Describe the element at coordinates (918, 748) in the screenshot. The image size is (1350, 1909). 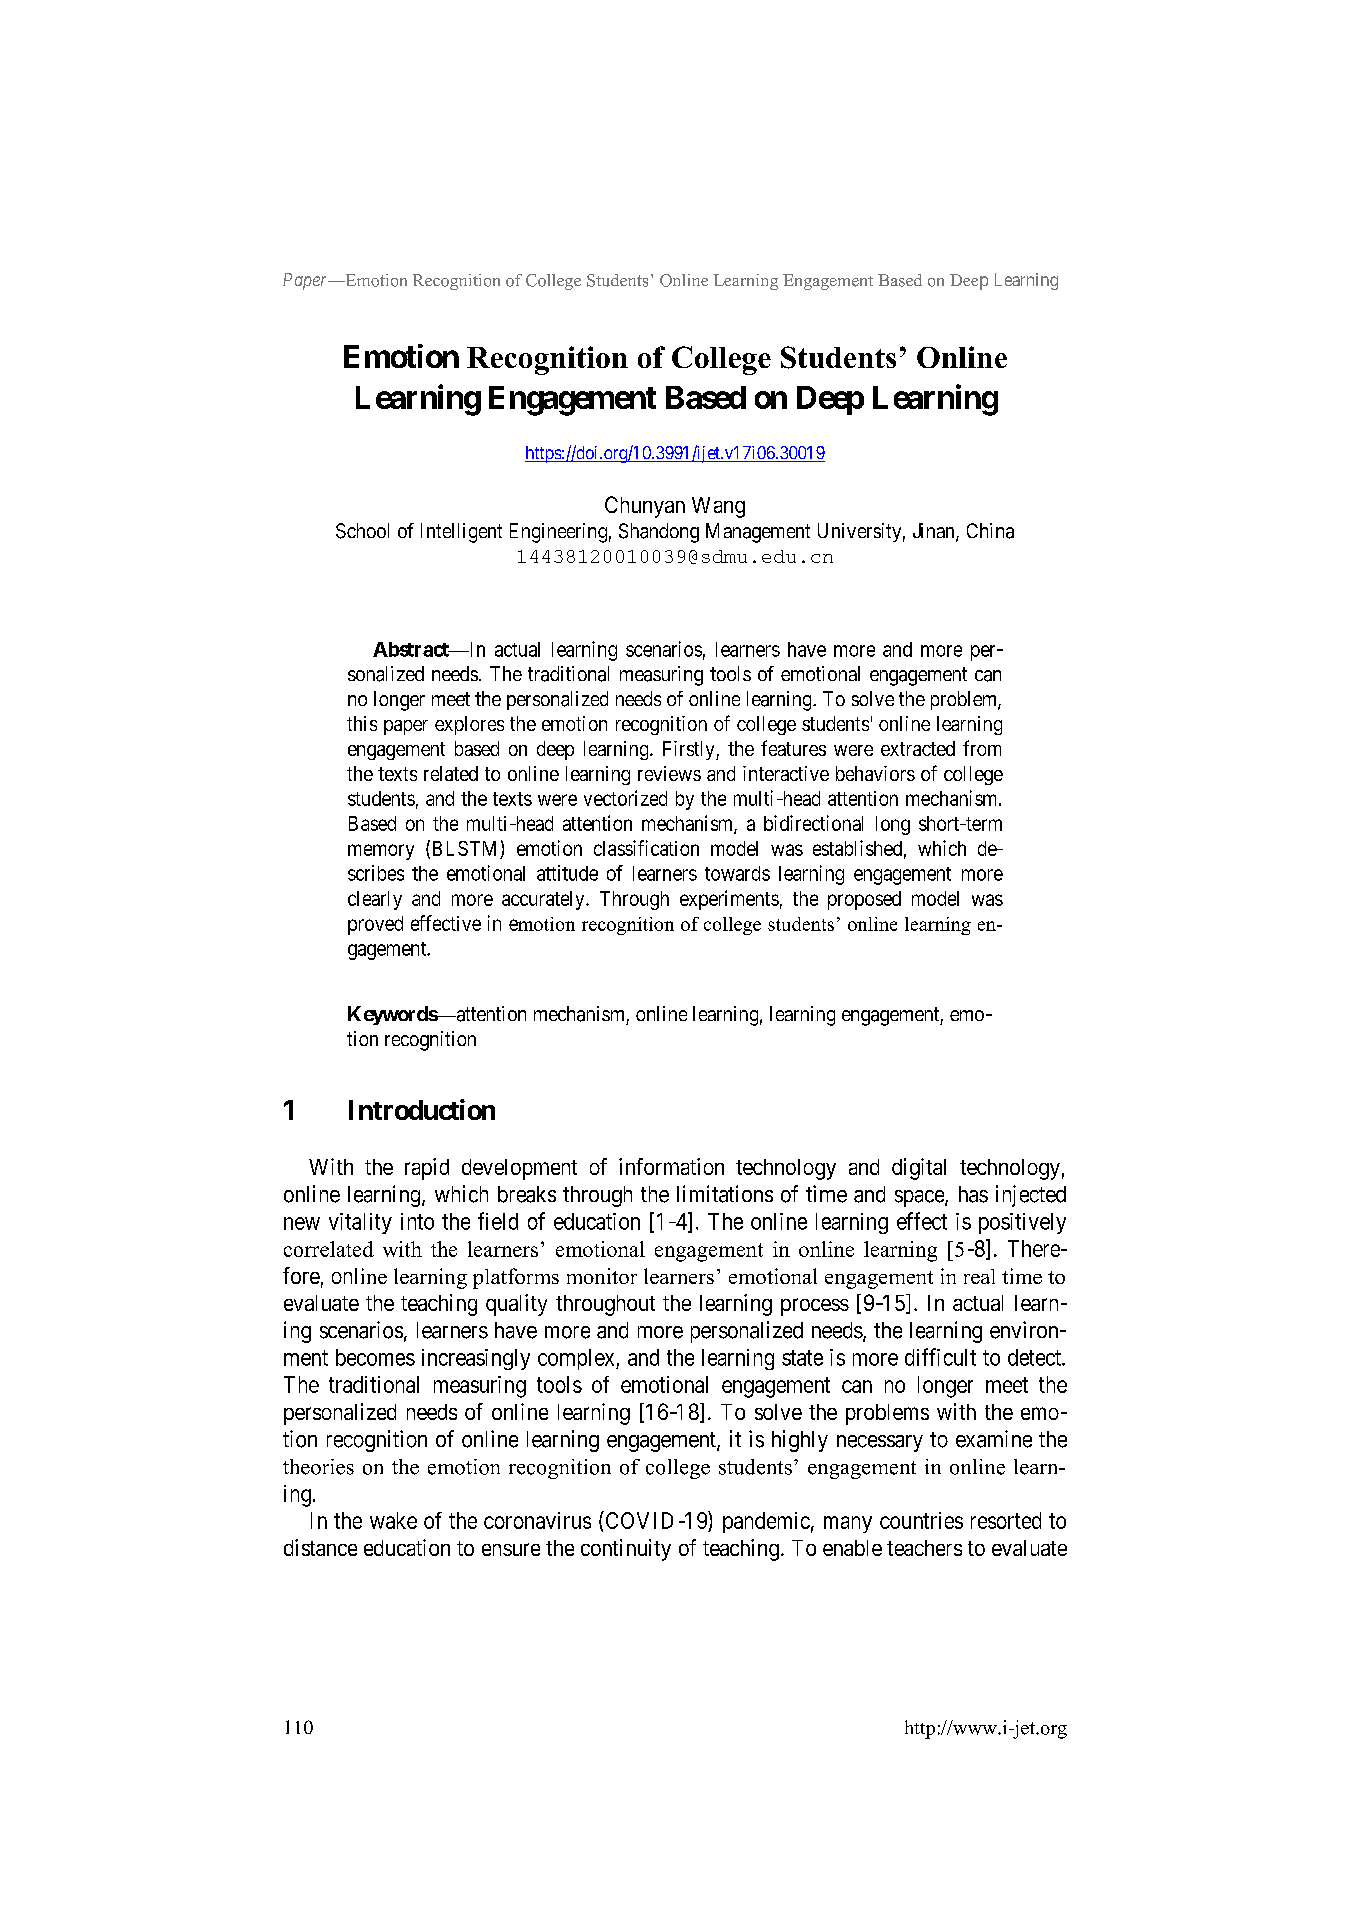
I see `extracted` at that location.
